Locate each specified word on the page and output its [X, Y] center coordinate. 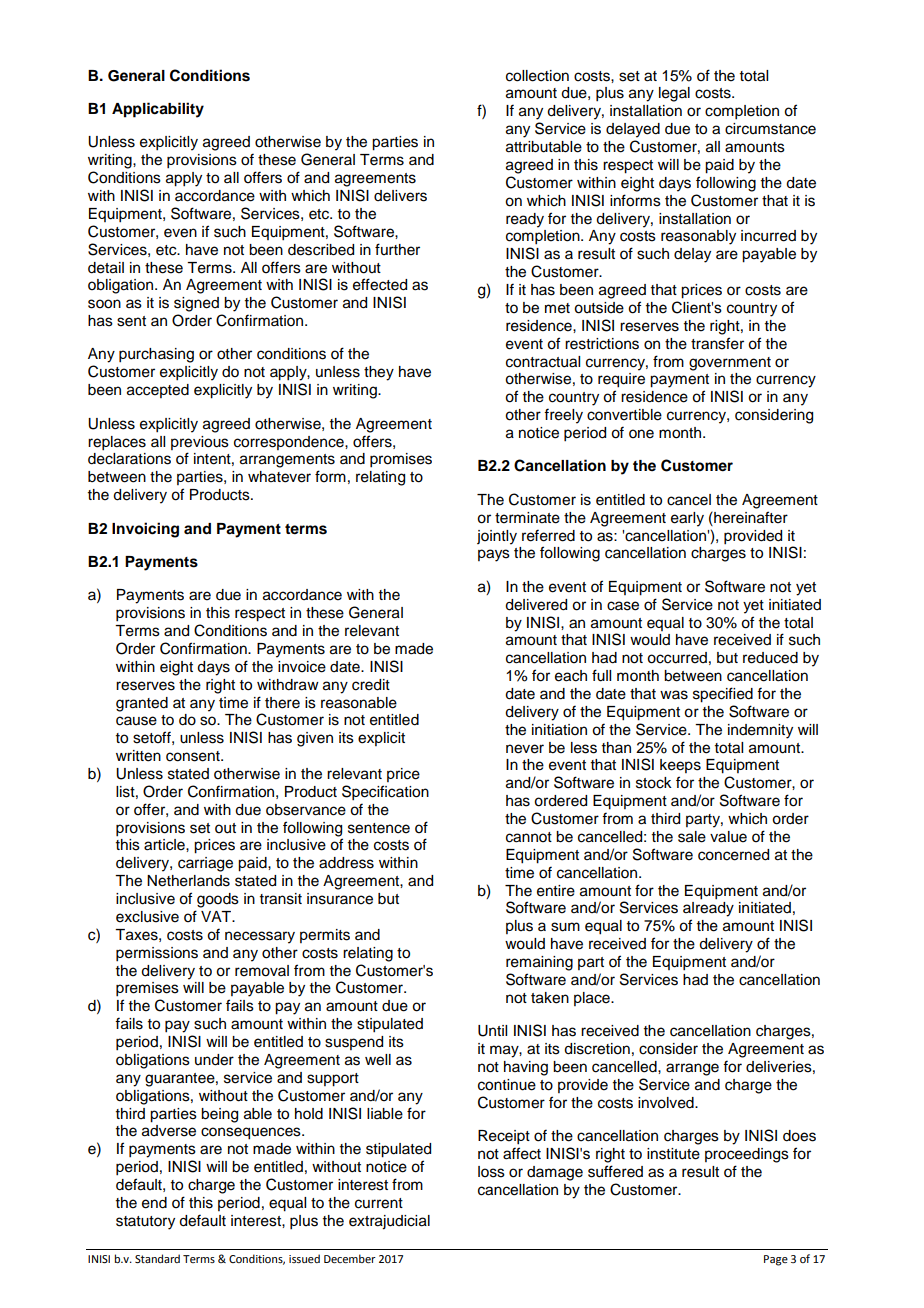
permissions [157, 954]
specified [723, 695]
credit [371, 685]
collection [537, 76]
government [730, 364]
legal [674, 94]
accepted [158, 391]
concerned [733, 855]
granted [142, 704]
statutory [145, 1223]
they [379, 373]
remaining [539, 963]
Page [776, 1260]
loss [491, 1172]
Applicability [158, 110]
